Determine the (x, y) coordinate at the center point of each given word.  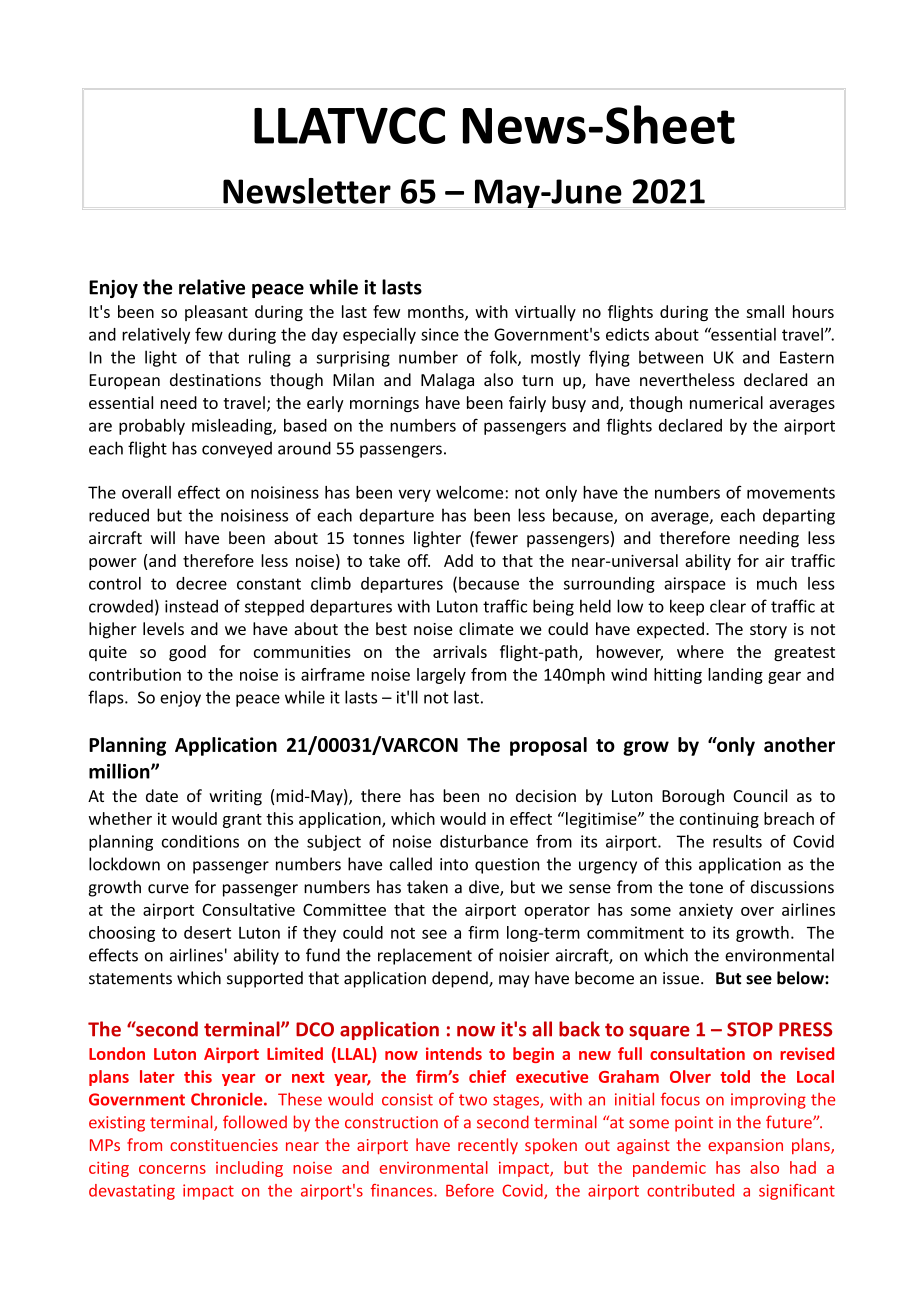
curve (168, 889)
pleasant (216, 313)
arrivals (460, 651)
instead (191, 606)
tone (706, 888)
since (440, 334)
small (765, 311)
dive (485, 888)
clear (728, 606)
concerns (172, 1169)
